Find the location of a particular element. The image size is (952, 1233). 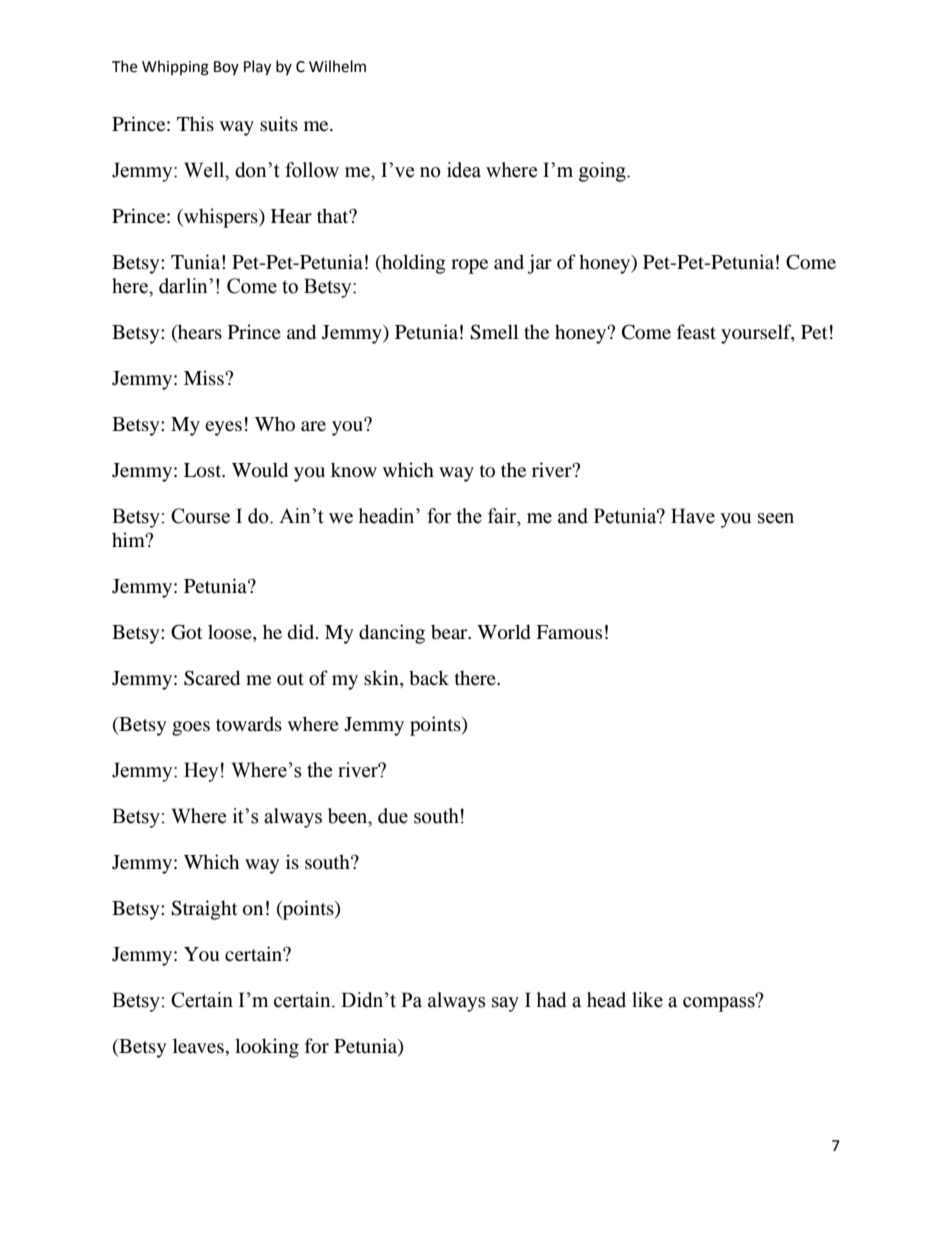

bear is located at coordinates (450, 632).
